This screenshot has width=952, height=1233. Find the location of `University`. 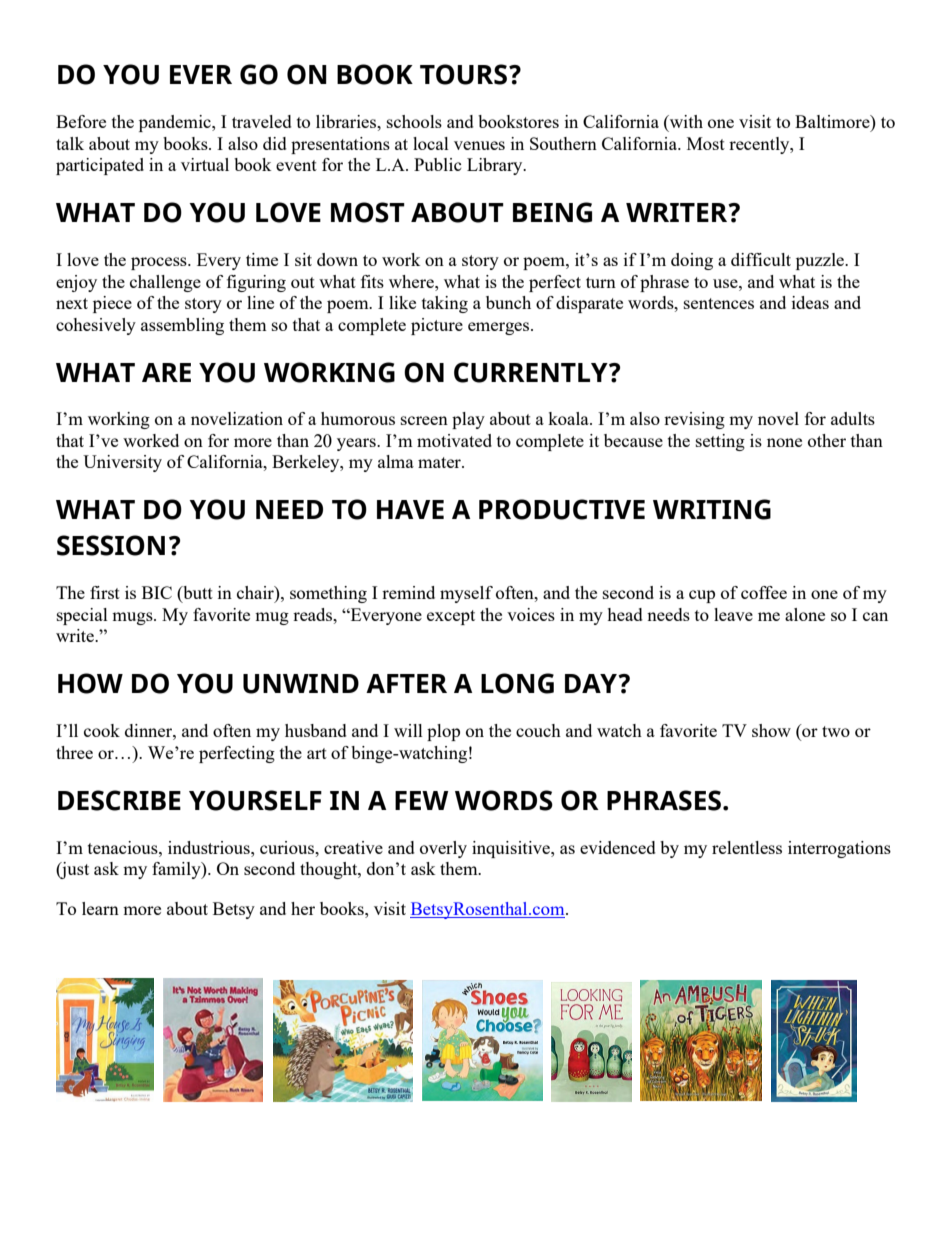

University is located at coordinates (122, 463).
